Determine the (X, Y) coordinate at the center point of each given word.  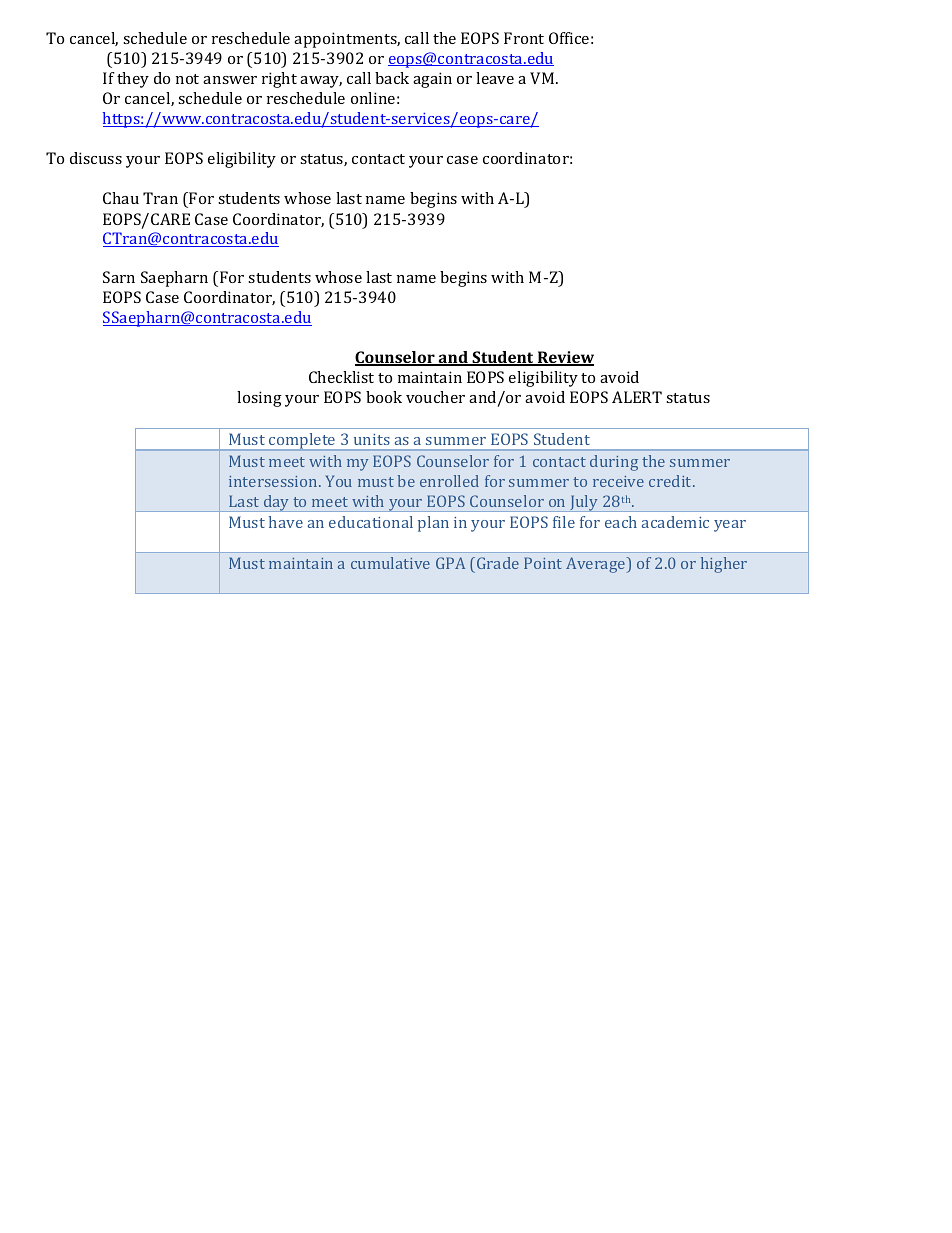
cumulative (390, 563)
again (432, 80)
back (392, 78)
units (372, 439)
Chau (121, 198)
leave (495, 78)
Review (564, 358)
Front (524, 38)
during (614, 463)
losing (259, 399)
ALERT (637, 397)
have (286, 522)
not (187, 79)
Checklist (341, 377)
